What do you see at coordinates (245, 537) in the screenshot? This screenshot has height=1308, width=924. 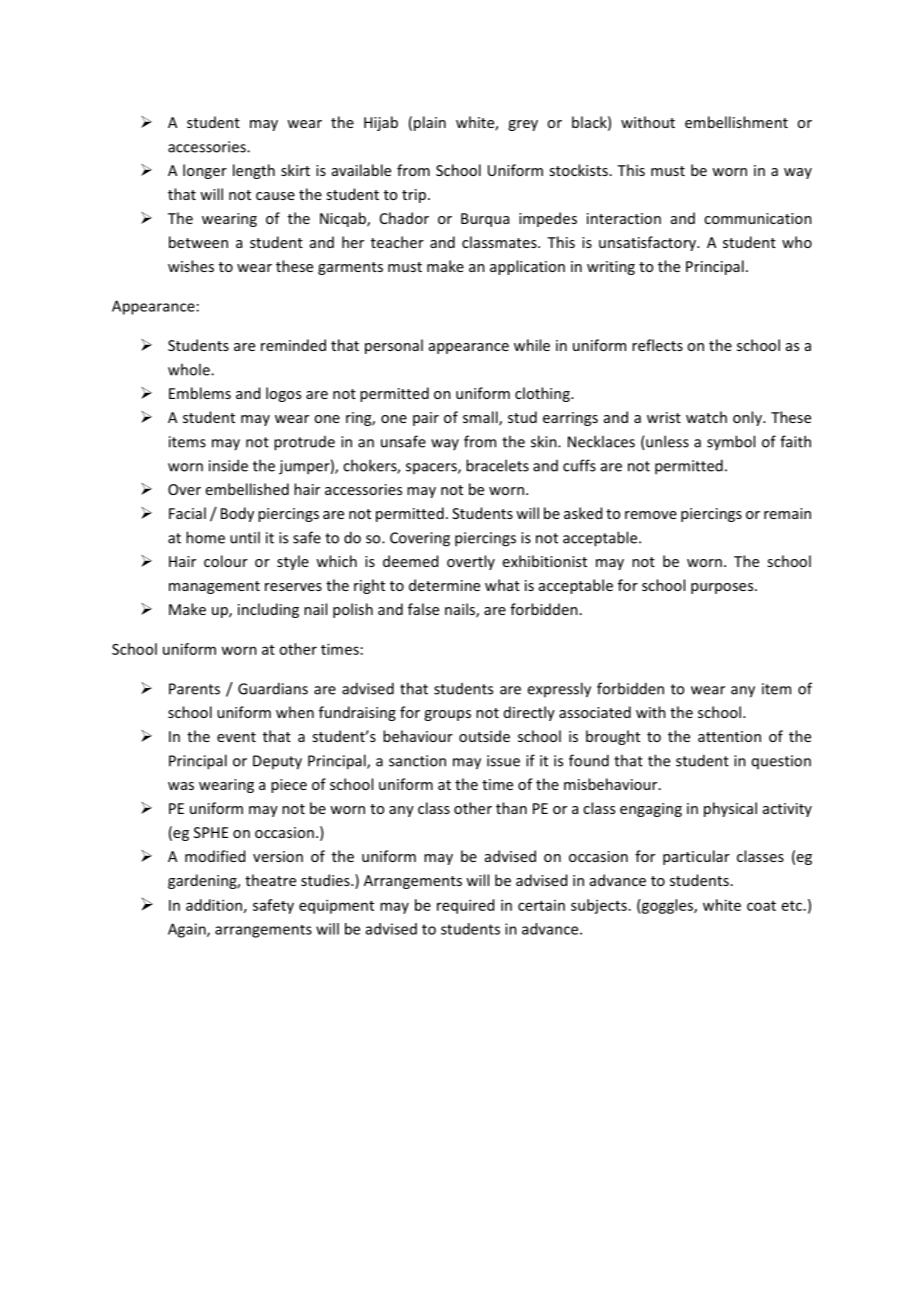 I see `until` at bounding box center [245, 537].
